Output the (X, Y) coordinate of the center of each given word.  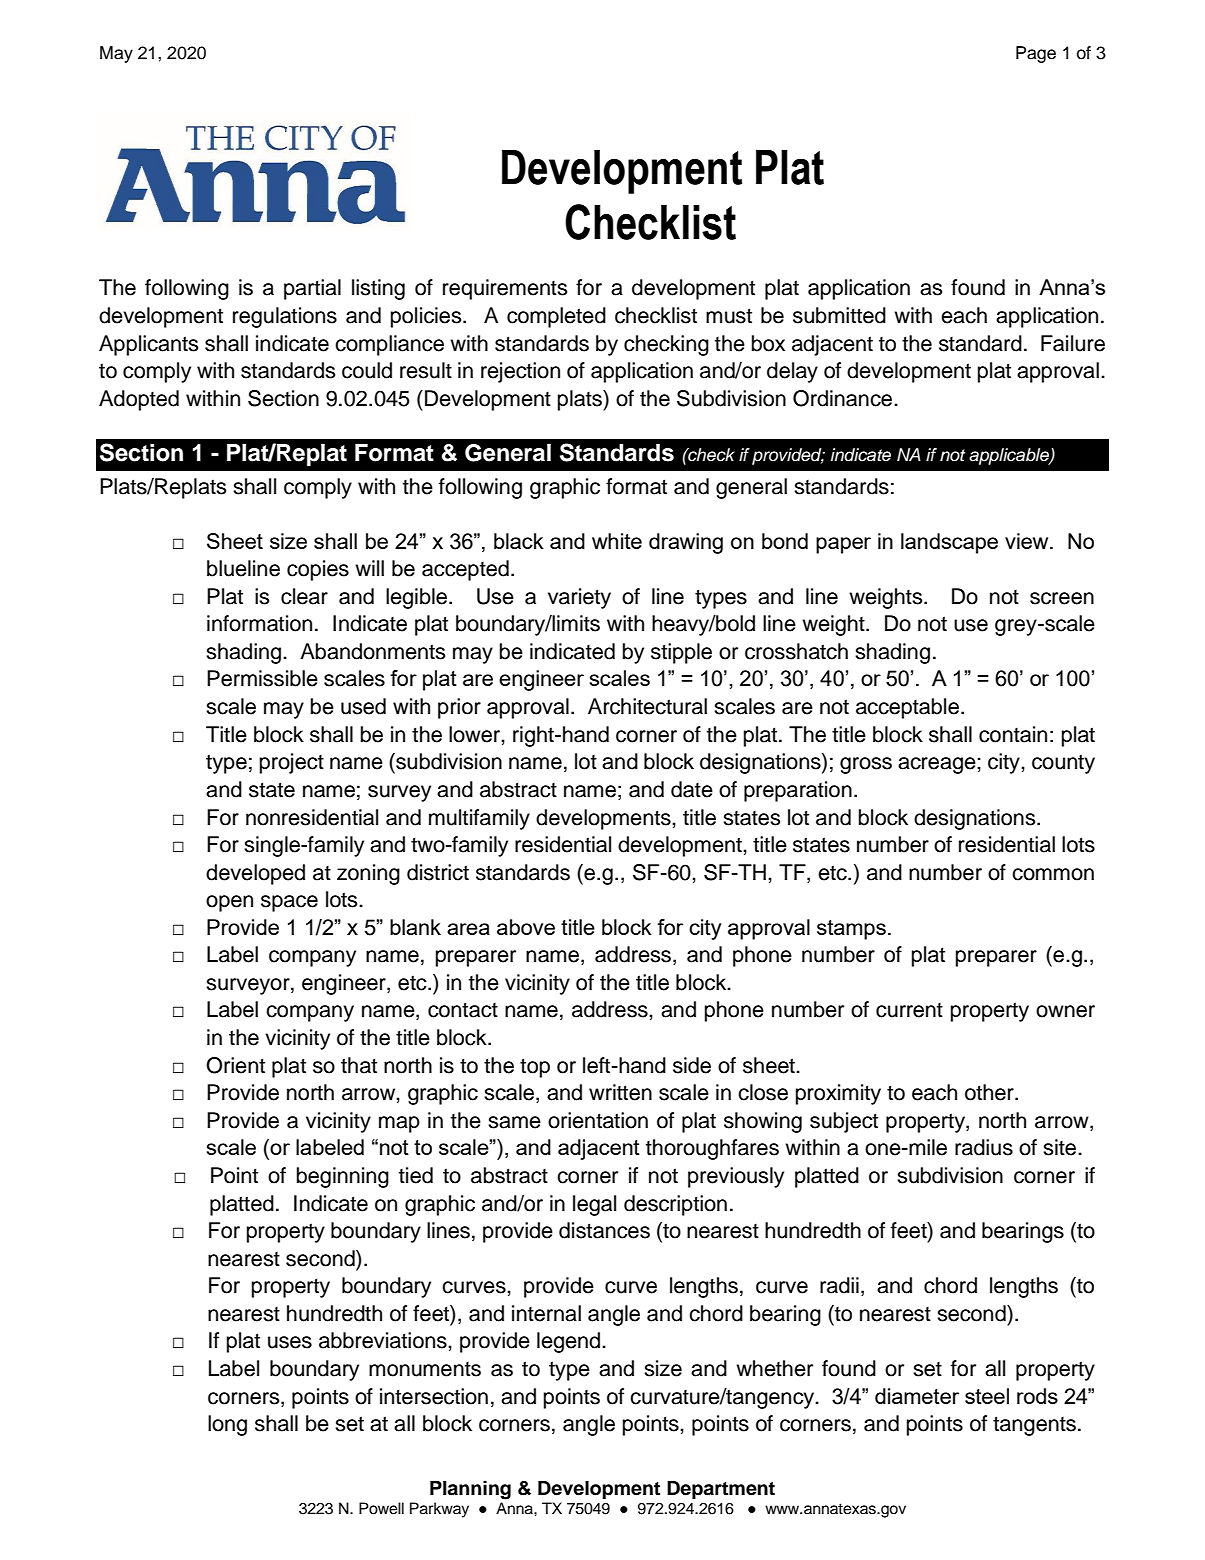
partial (312, 289)
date (692, 789)
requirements (505, 289)
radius (984, 1147)
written (620, 1092)
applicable (1010, 456)
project (292, 763)
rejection (520, 372)
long (227, 1425)
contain (1013, 734)
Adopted (139, 400)
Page (1036, 54)
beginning (343, 1177)
